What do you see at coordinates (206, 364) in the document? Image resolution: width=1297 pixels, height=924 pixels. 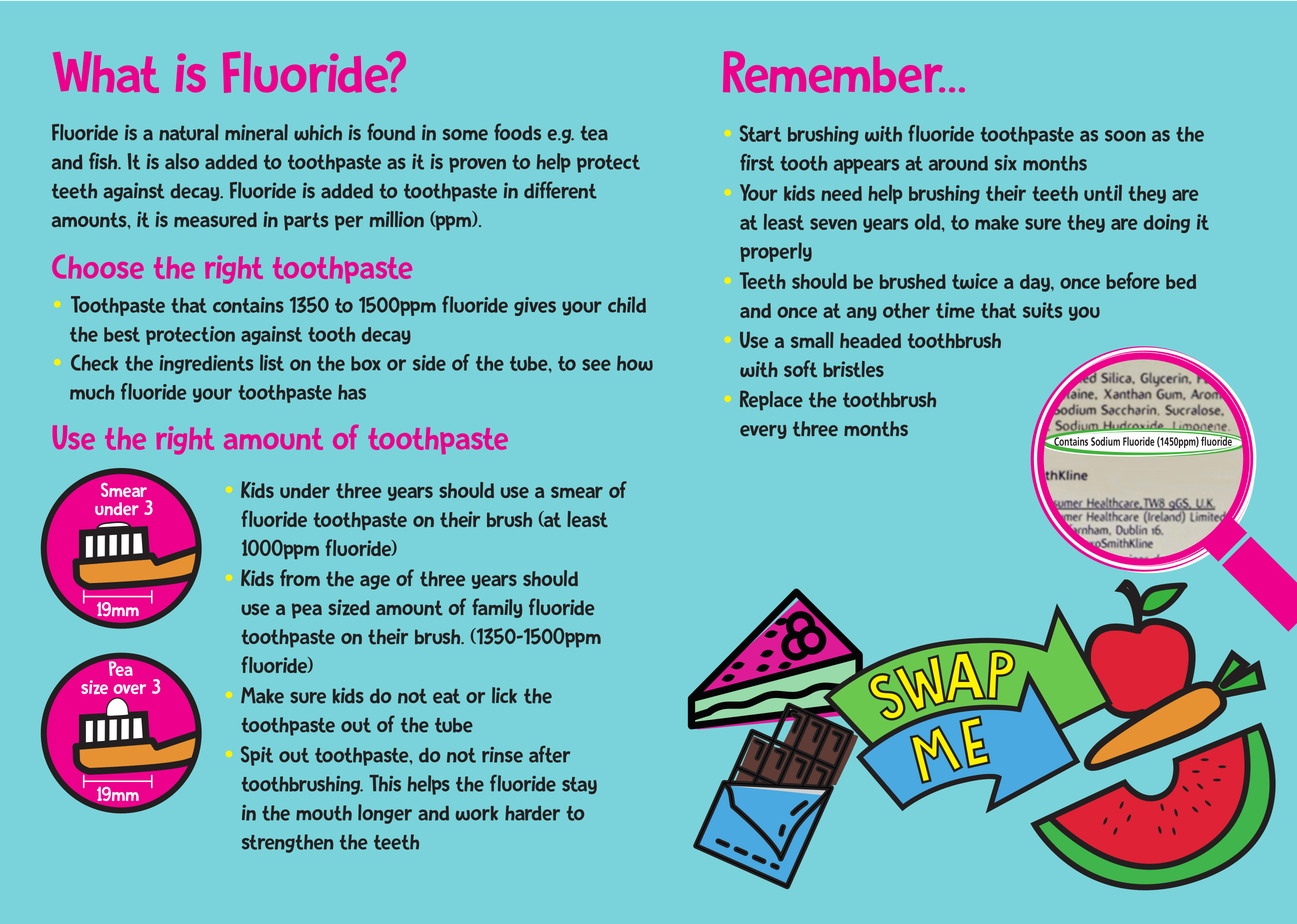 I see `ingredients` at bounding box center [206, 364].
